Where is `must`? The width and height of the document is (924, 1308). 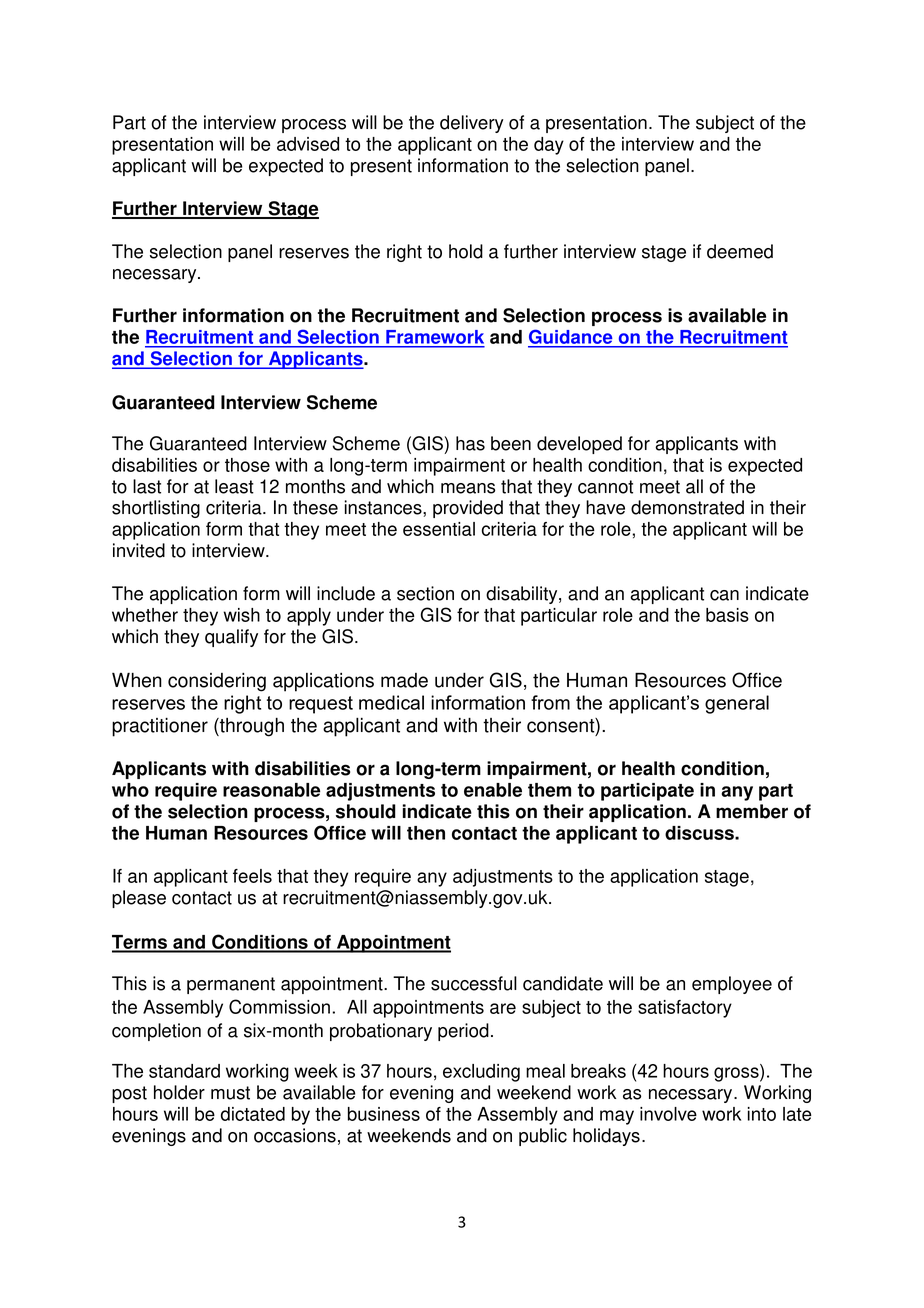 must is located at coordinates (230, 1093).
